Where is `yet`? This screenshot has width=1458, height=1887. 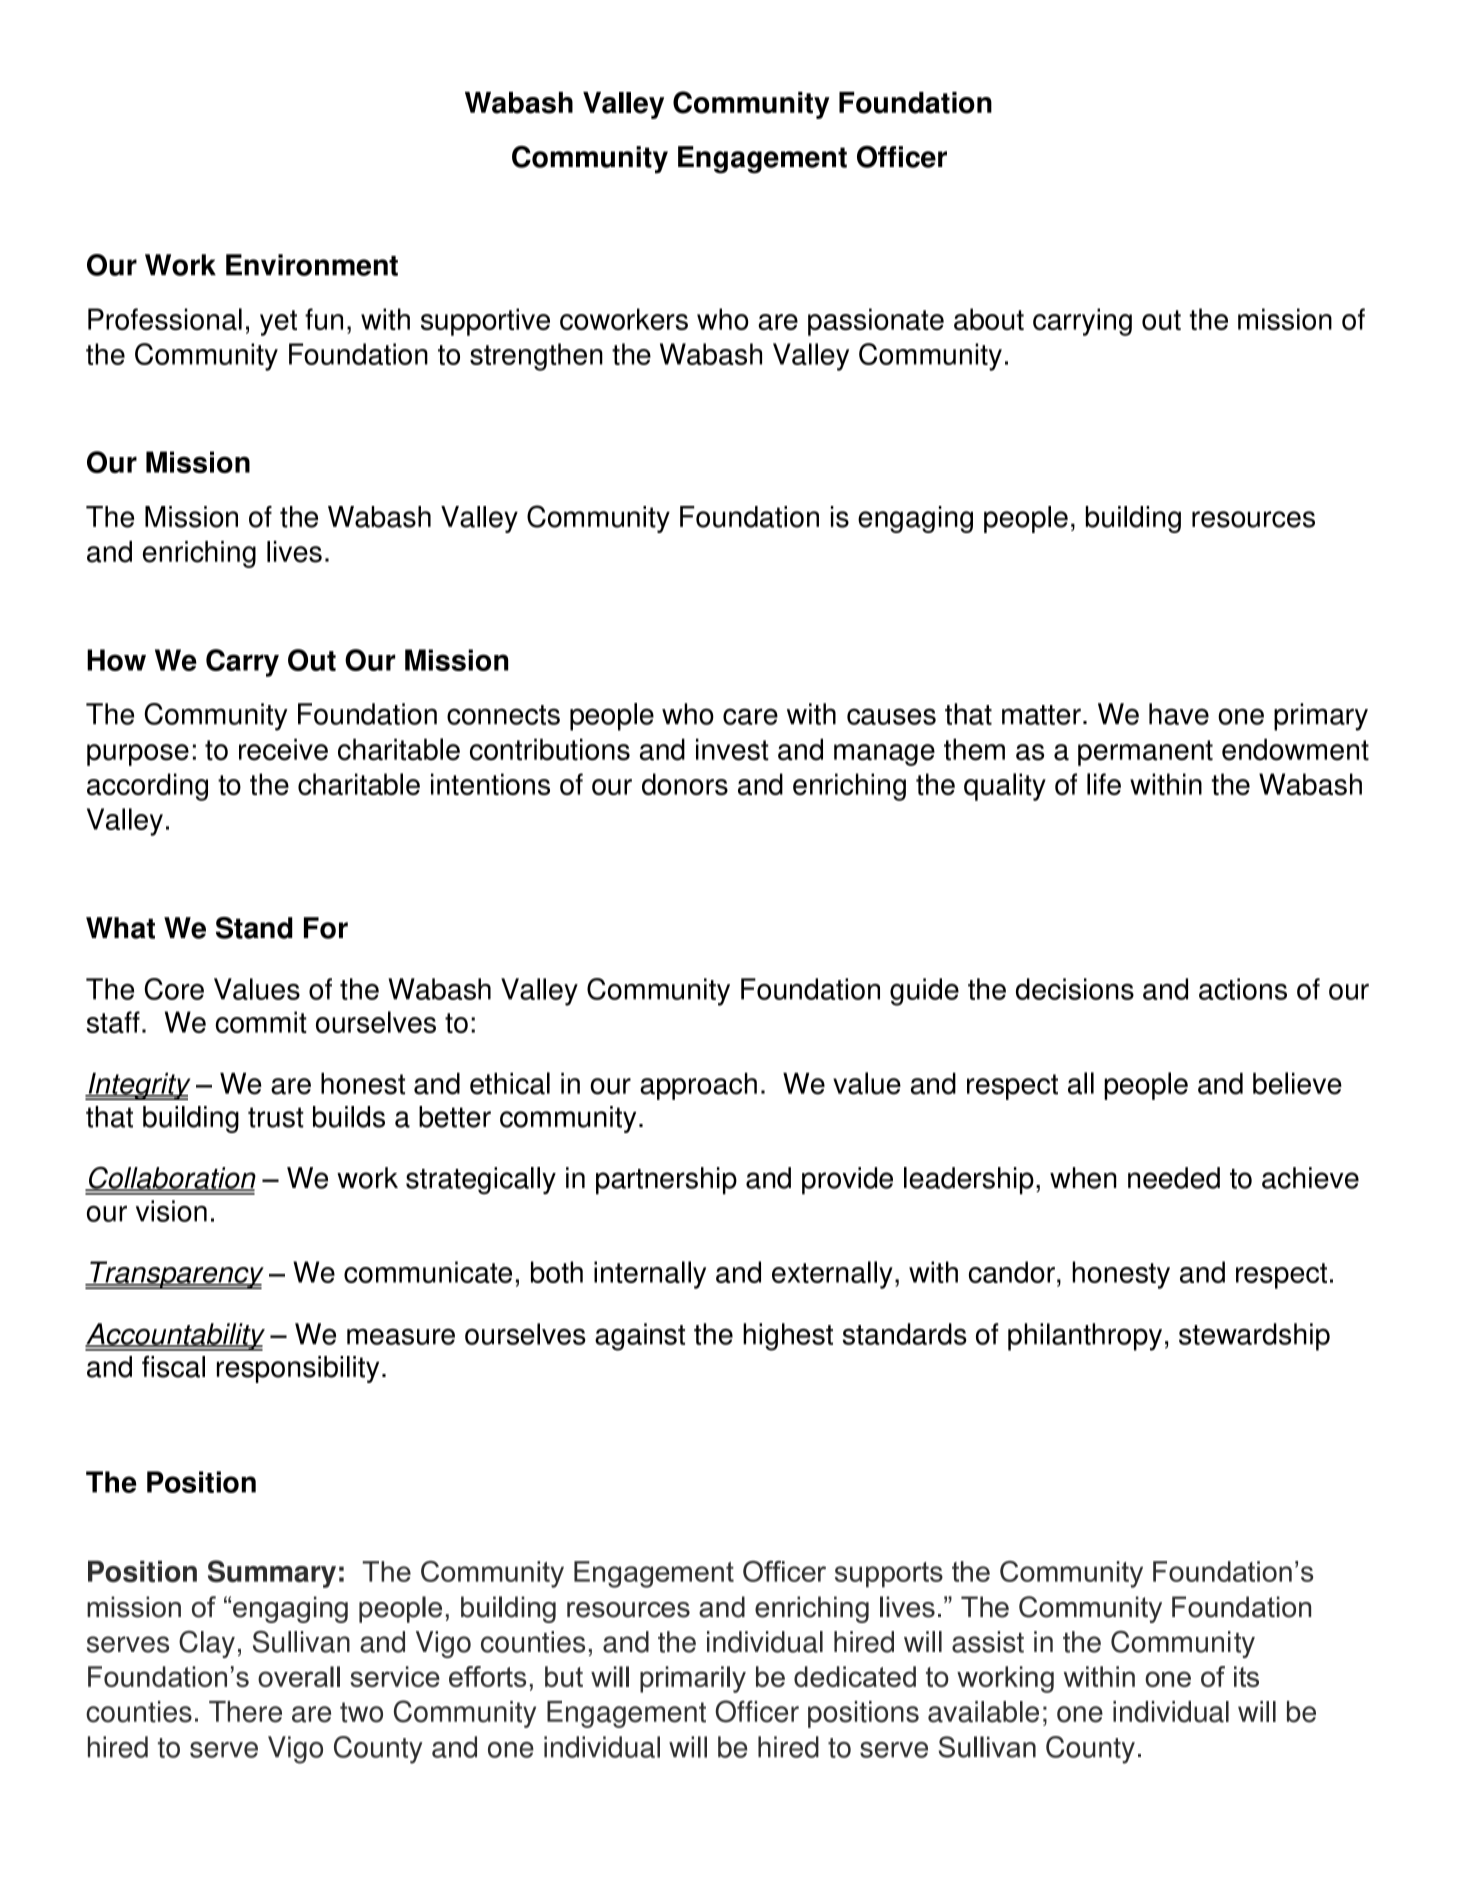
yet is located at coordinates (278, 323).
